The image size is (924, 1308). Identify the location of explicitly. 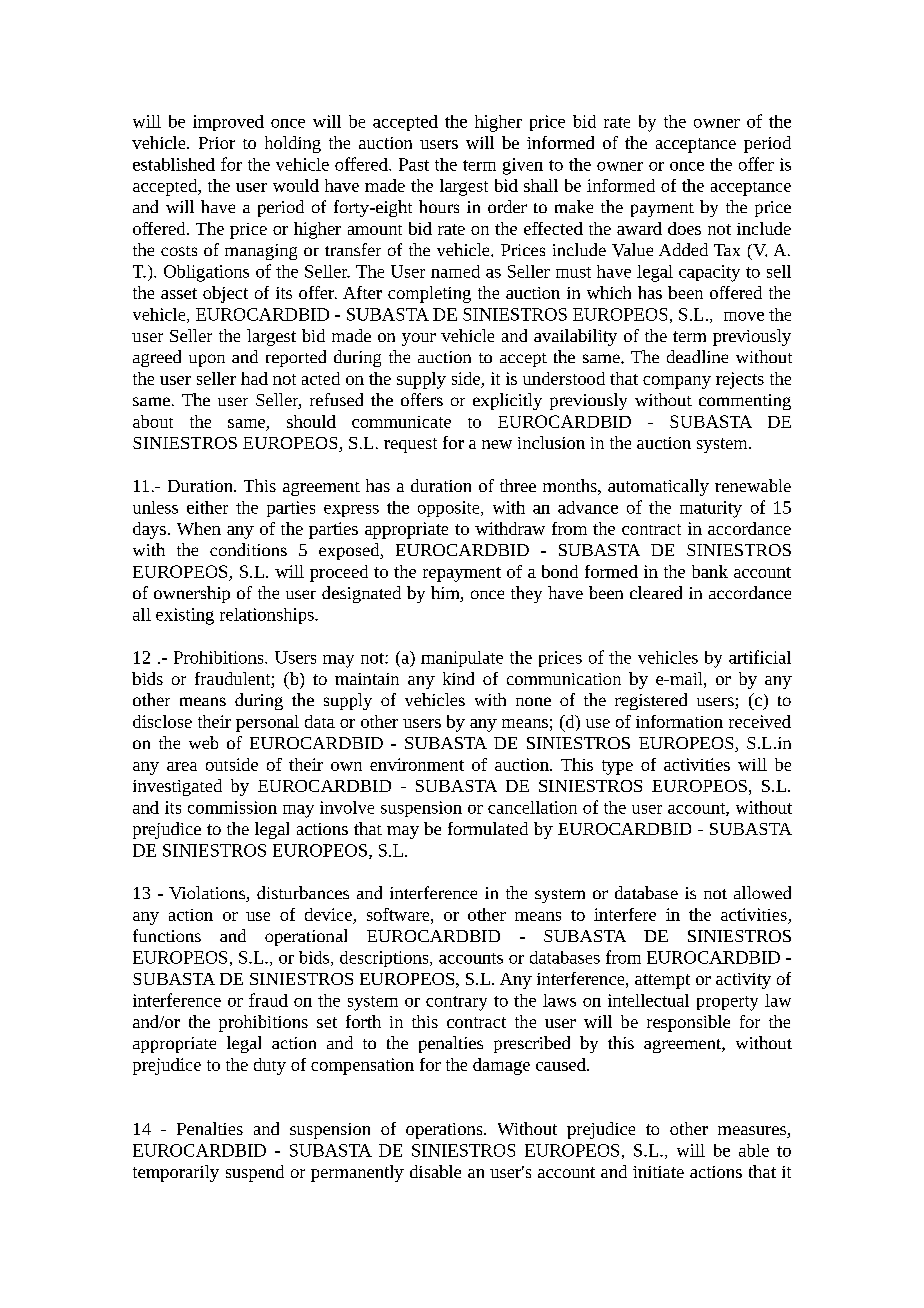
(507, 401).
